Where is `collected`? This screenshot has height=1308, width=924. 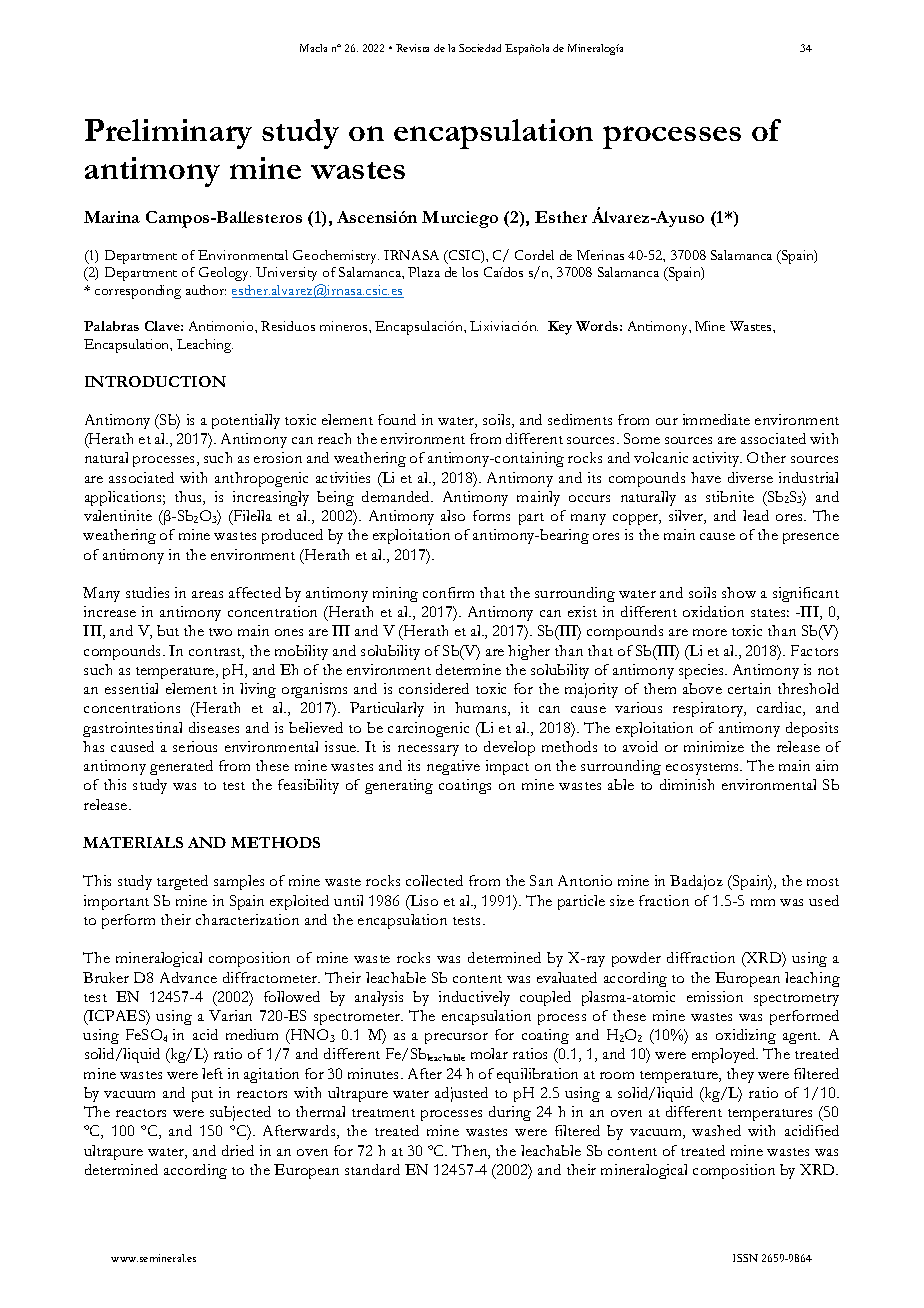
collected is located at coordinates (434, 880).
